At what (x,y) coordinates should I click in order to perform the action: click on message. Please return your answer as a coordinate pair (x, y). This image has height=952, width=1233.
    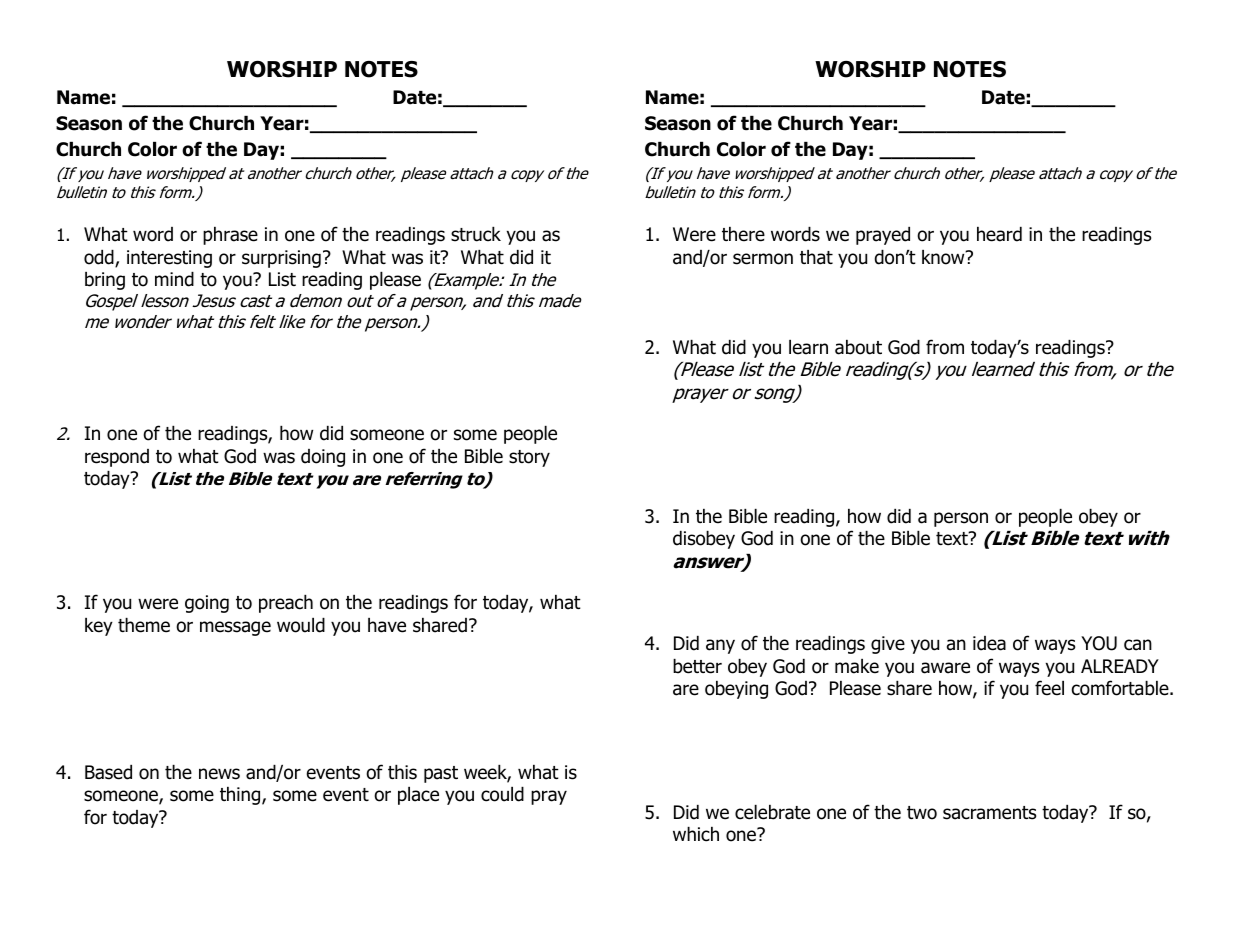
    Looking at the image, I should click on (235, 628).
